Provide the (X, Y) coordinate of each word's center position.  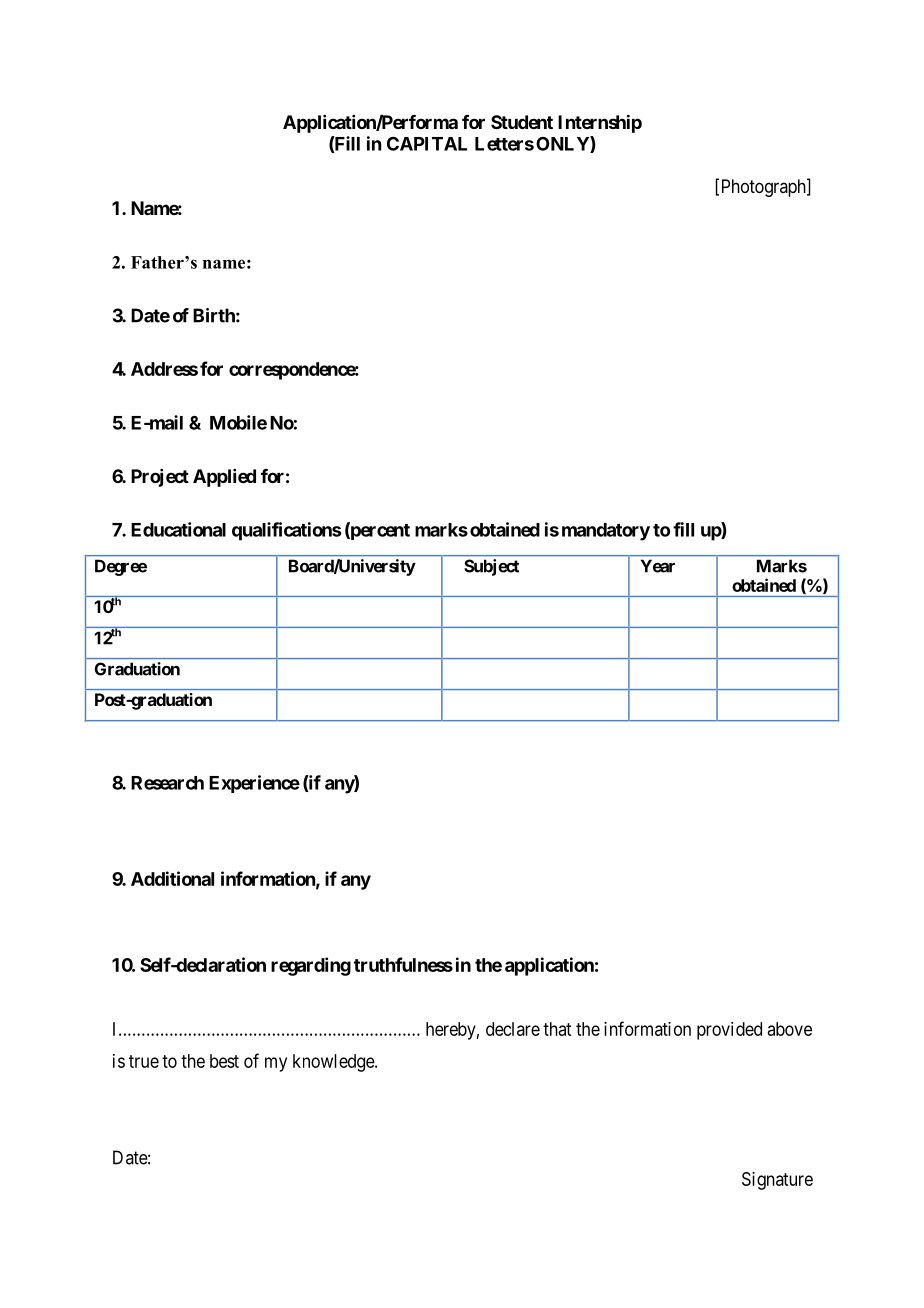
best (224, 1061)
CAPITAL (427, 144)
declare (513, 1029)
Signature (777, 1181)
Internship (600, 123)
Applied (224, 478)
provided (729, 1031)
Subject (491, 567)
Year (658, 566)
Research (167, 783)
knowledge (334, 1063)
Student (522, 122)
